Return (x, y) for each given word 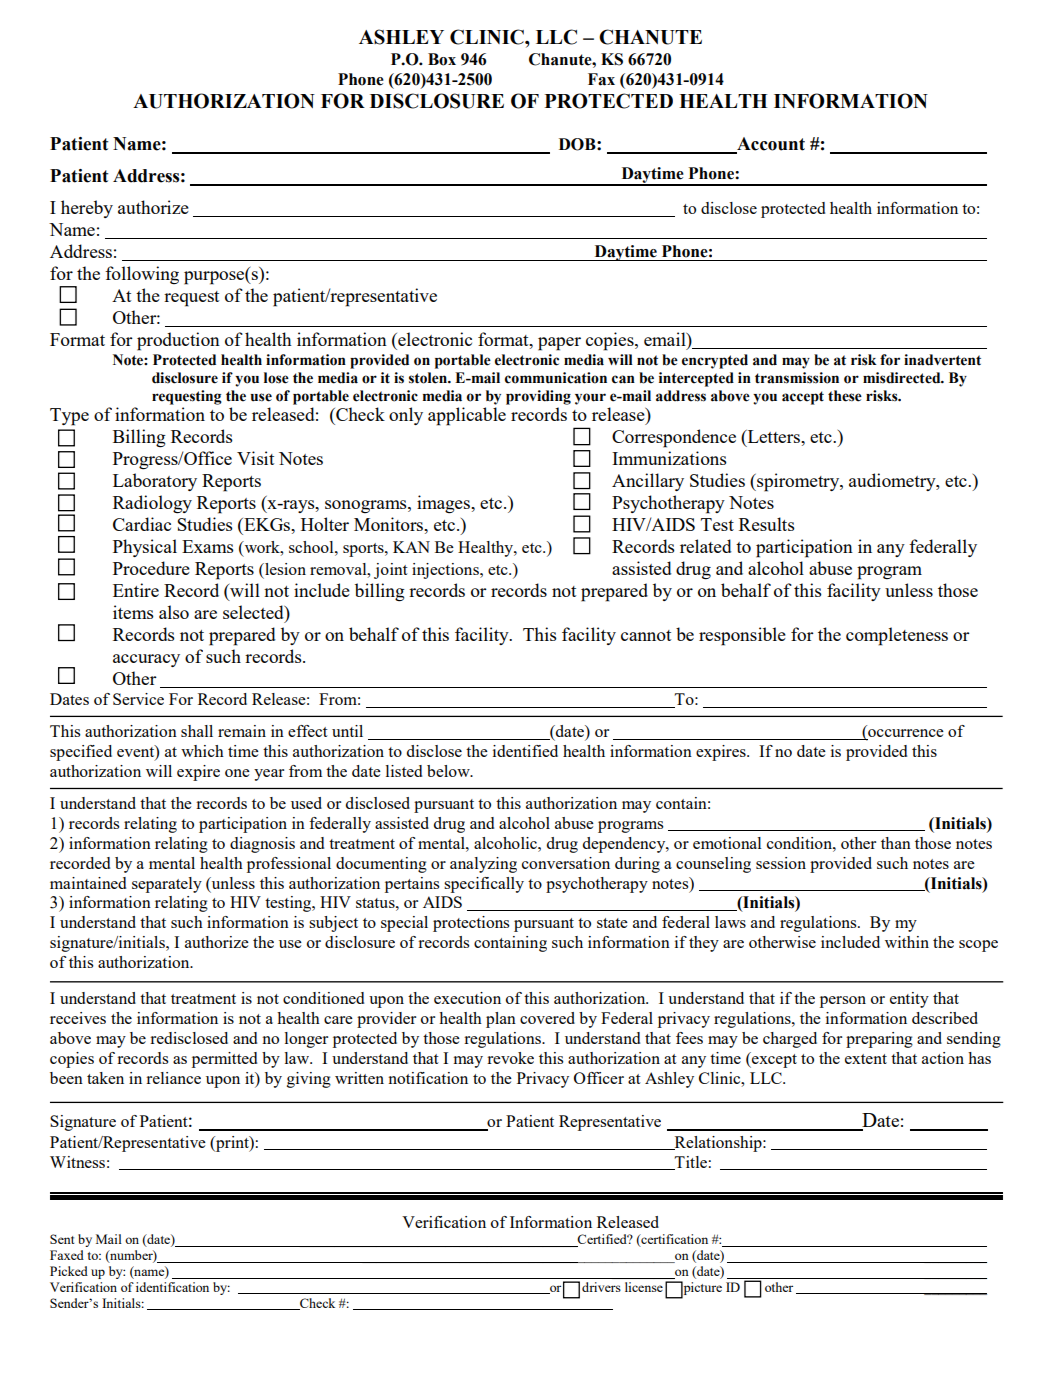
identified (525, 751)
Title (690, 1163)
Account (770, 145)
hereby (87, 209)
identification (172, 1287)
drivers (601, 1287)
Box (442, 59)
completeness (897, 636)
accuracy (146, 660)
